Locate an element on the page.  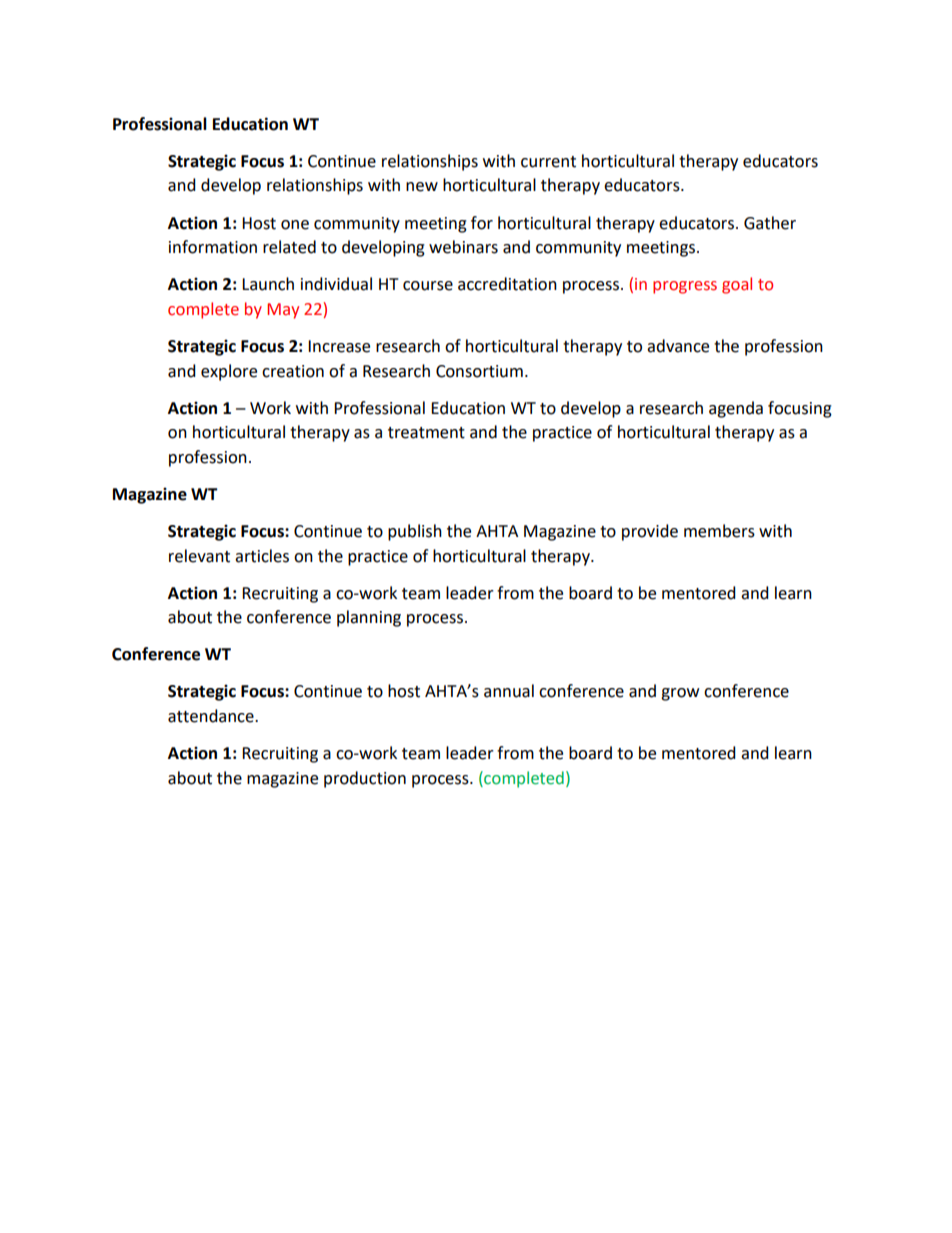
planning is located at coordinates (369, 618).
